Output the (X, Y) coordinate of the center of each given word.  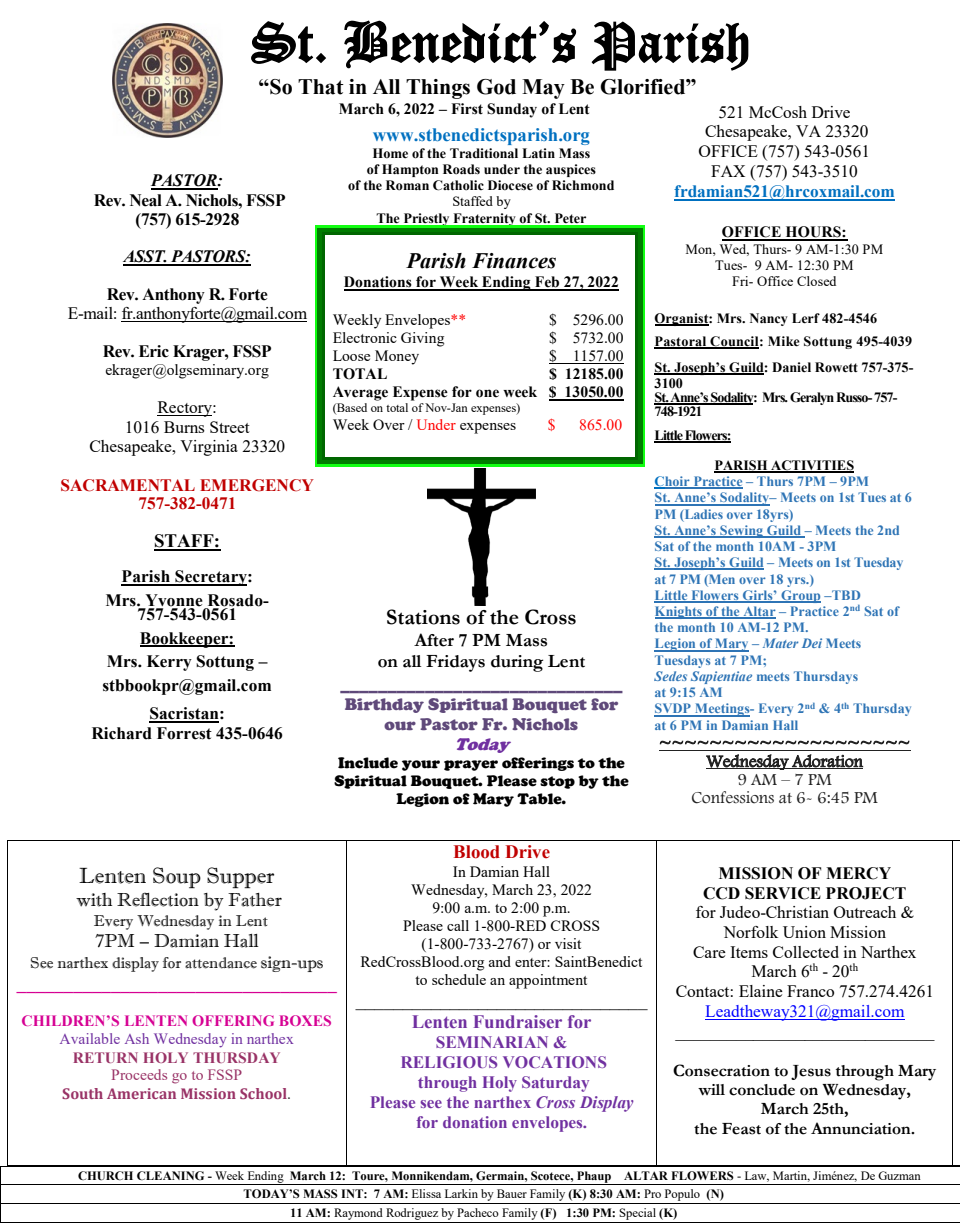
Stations (423, 617)
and (500, 961)
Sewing (741, 531)
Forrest (184, 733)
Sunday (512, 110)
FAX (728, 171)
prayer (471, 765)
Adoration (826, 761)
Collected (806, 952)
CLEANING (170, 1176)
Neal (146, 200)
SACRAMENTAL (128, 485)
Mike (784, 341)
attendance (221, 963)
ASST (145, 257)
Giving (422, 339)
